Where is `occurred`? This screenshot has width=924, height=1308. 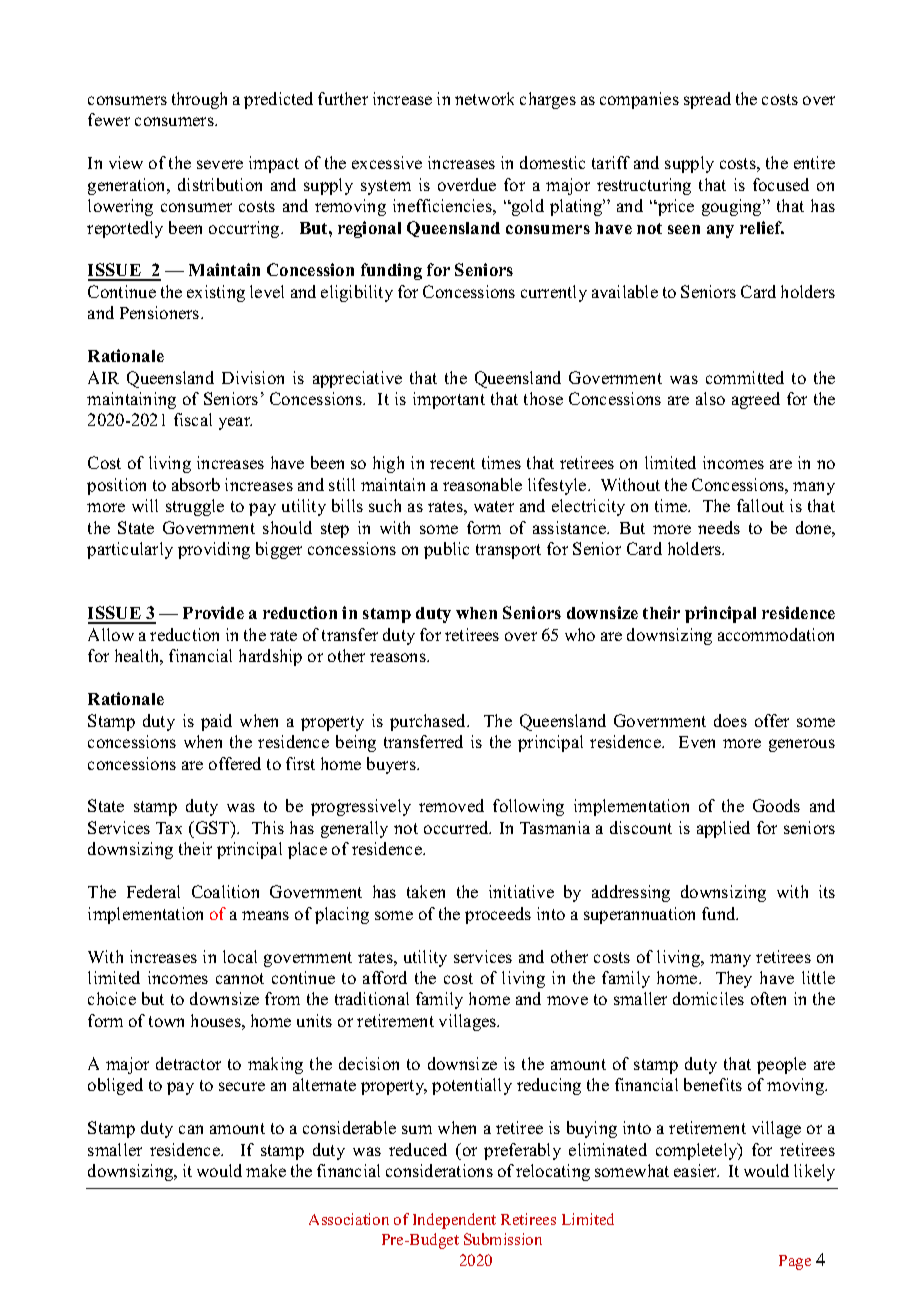 occurred is located at coordinates (457, 827).
